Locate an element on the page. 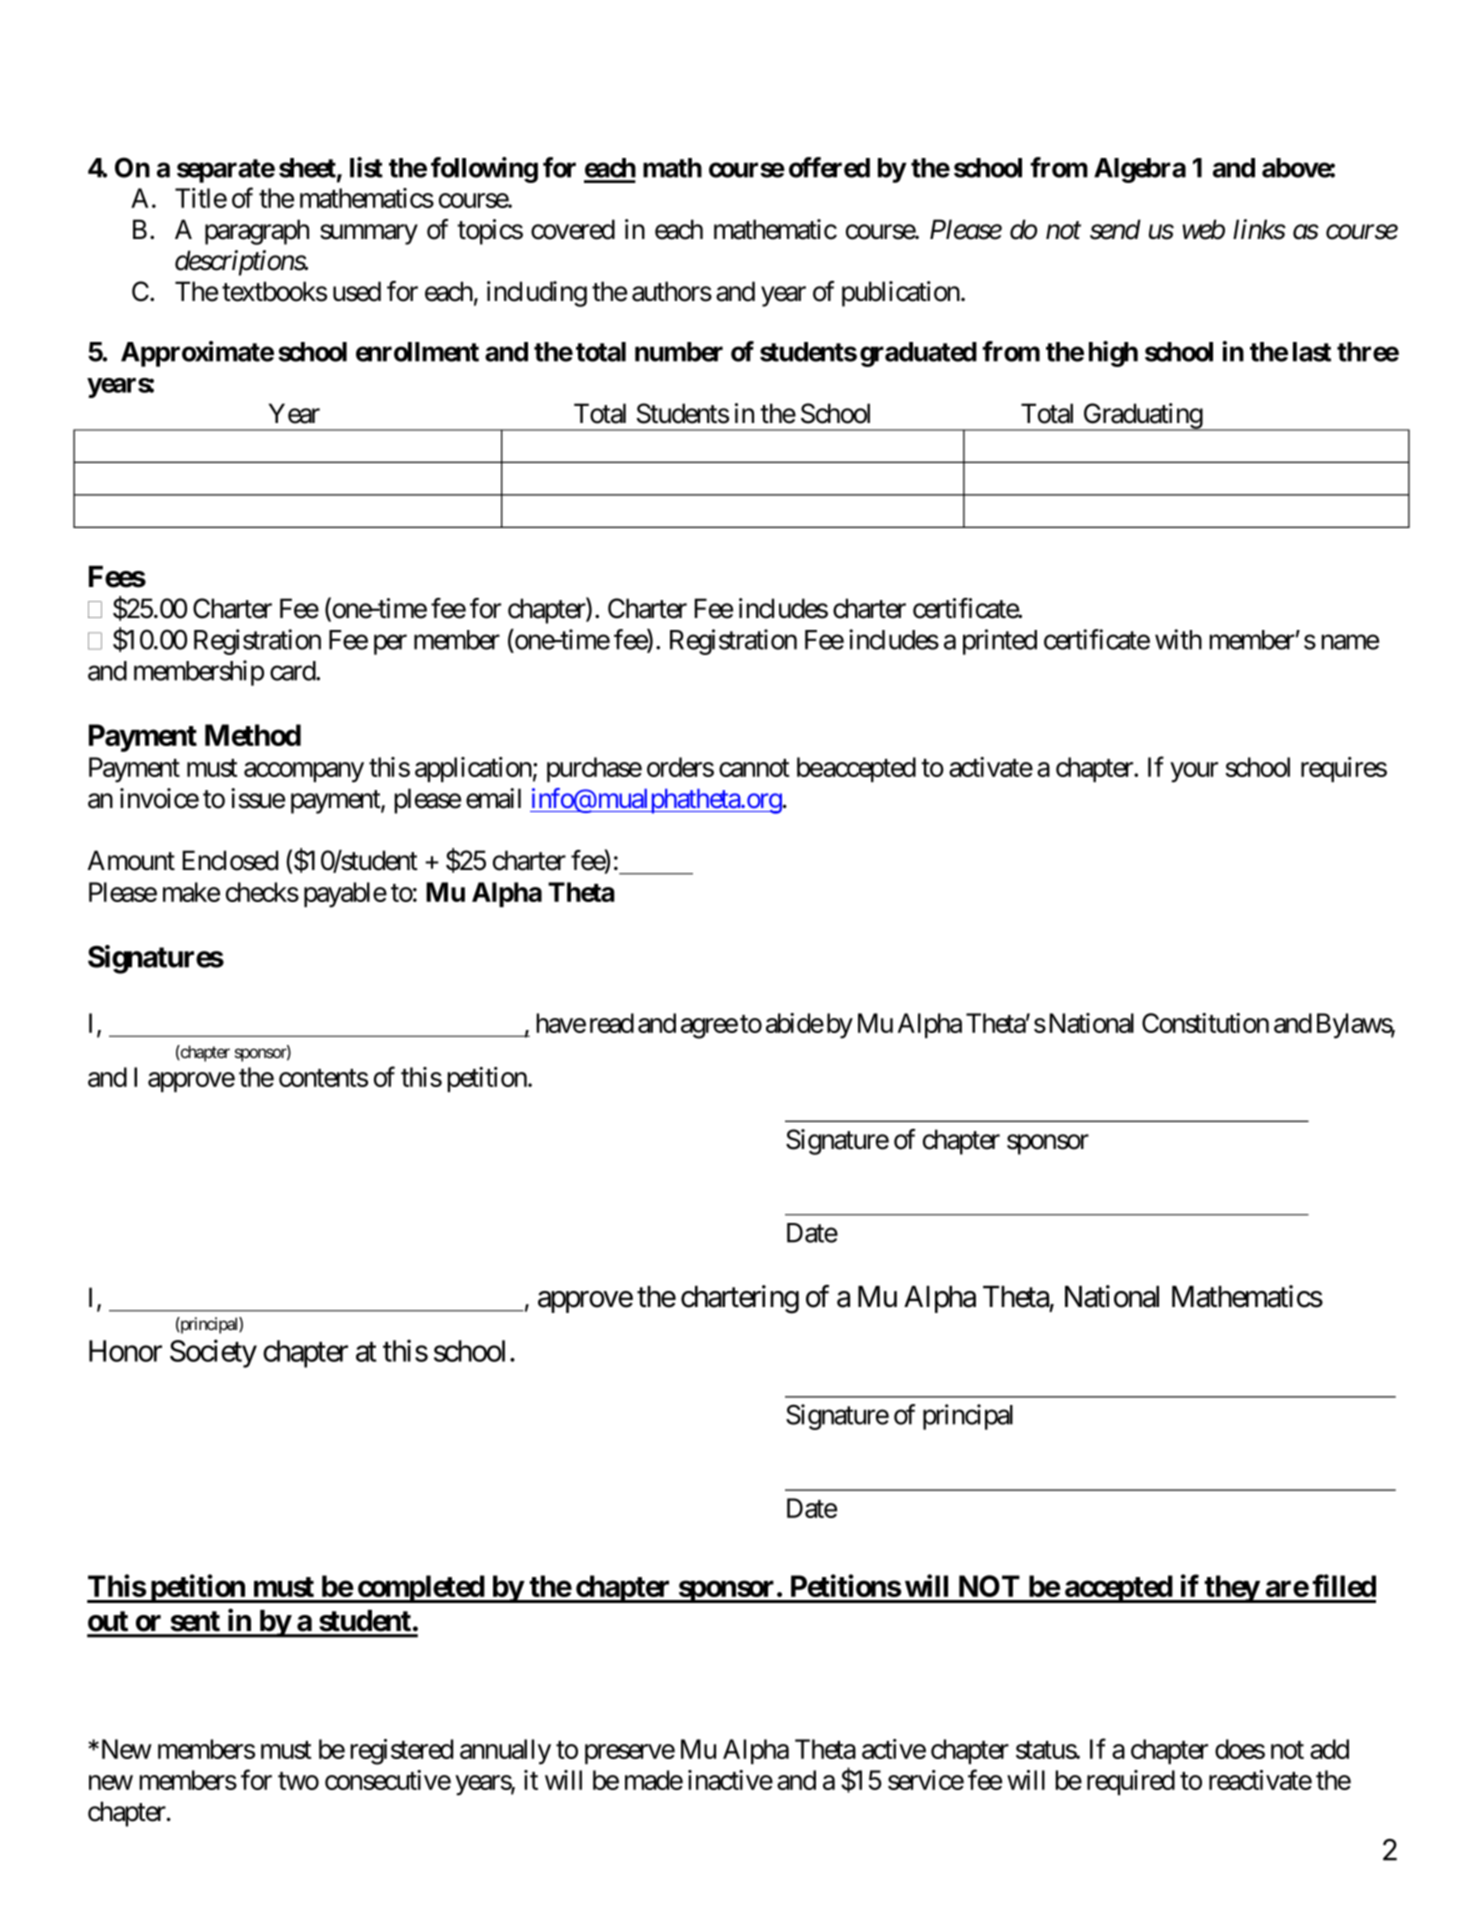 This document has width=1483, height=1919. required is located at coordinates (1131, 1782).
